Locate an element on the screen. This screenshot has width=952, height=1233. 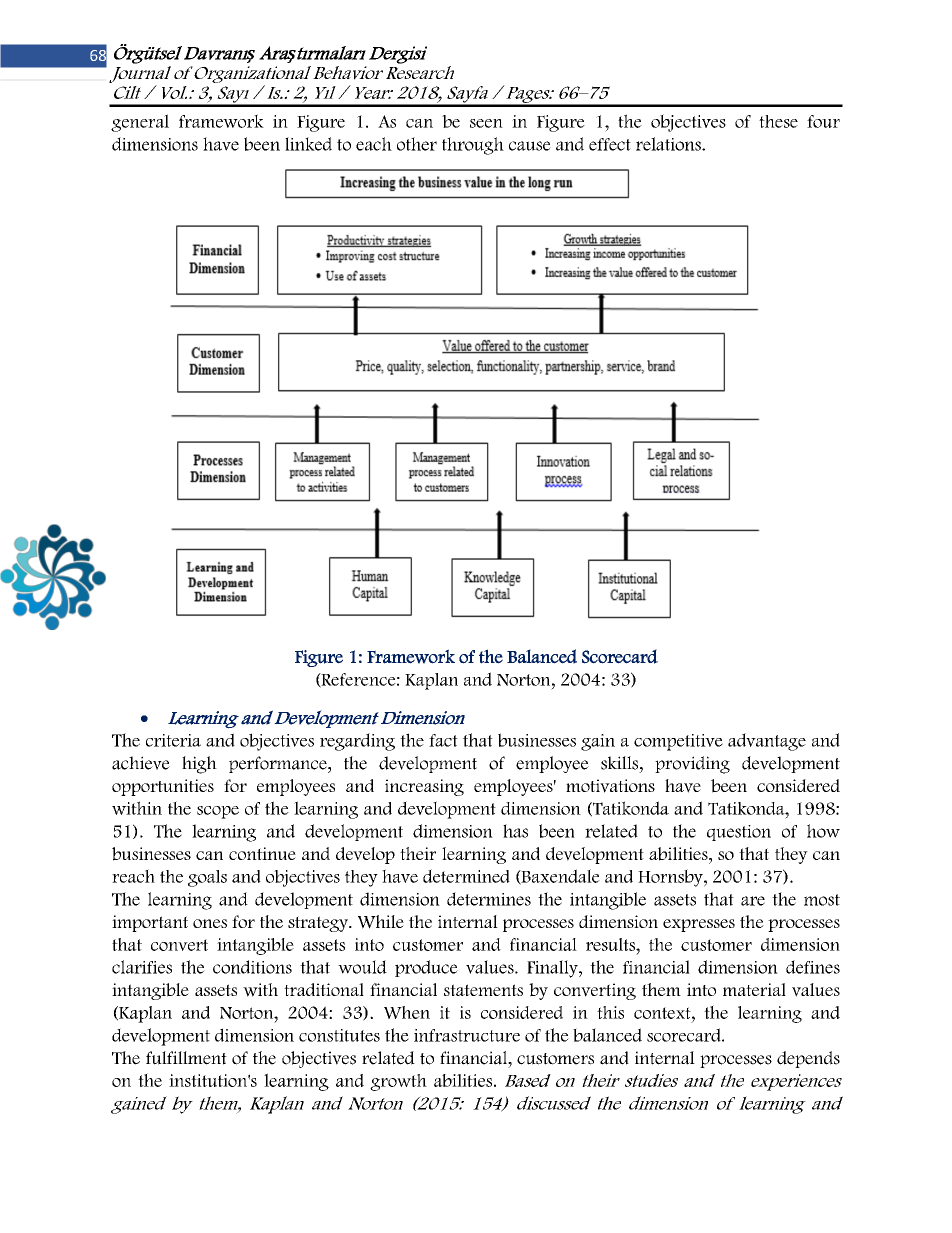
advantage is located at coordinates (767, 742).
